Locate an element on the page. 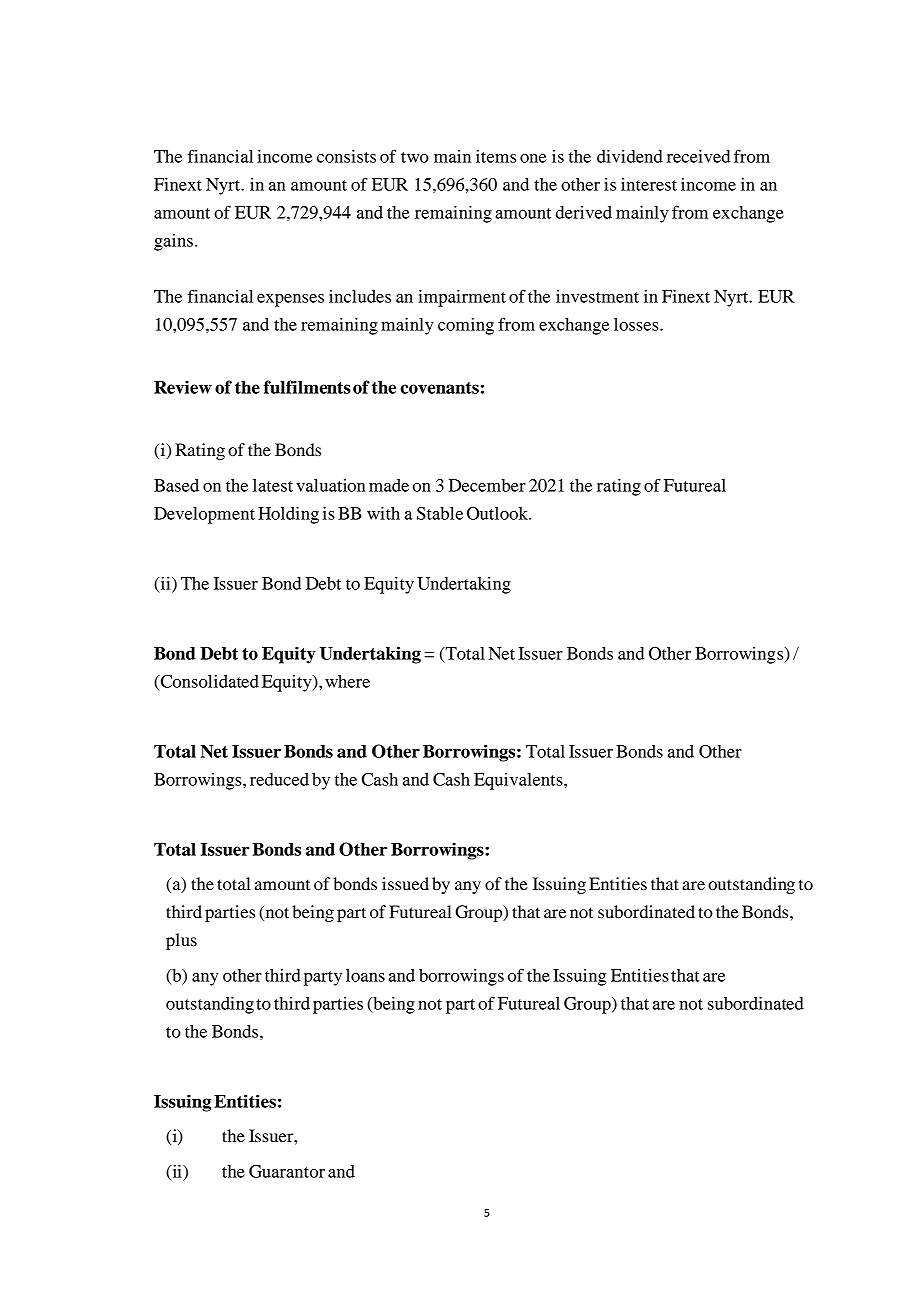 Image resolution: width=924 pixels, height=1308 pixels. gains is located at coordinates (173, 242).
